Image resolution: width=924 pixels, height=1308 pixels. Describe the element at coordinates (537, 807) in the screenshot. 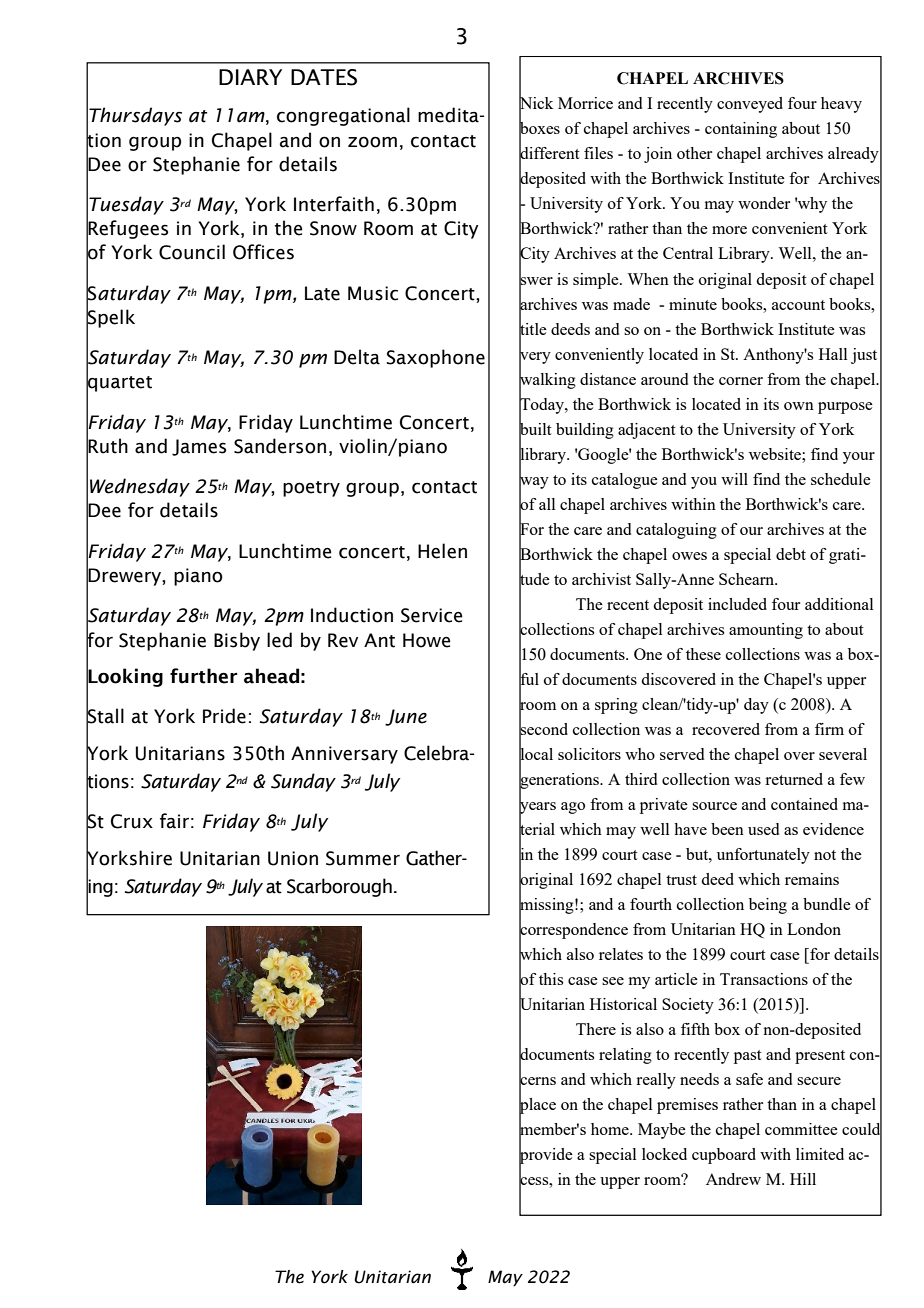

I see `years` at that location.
